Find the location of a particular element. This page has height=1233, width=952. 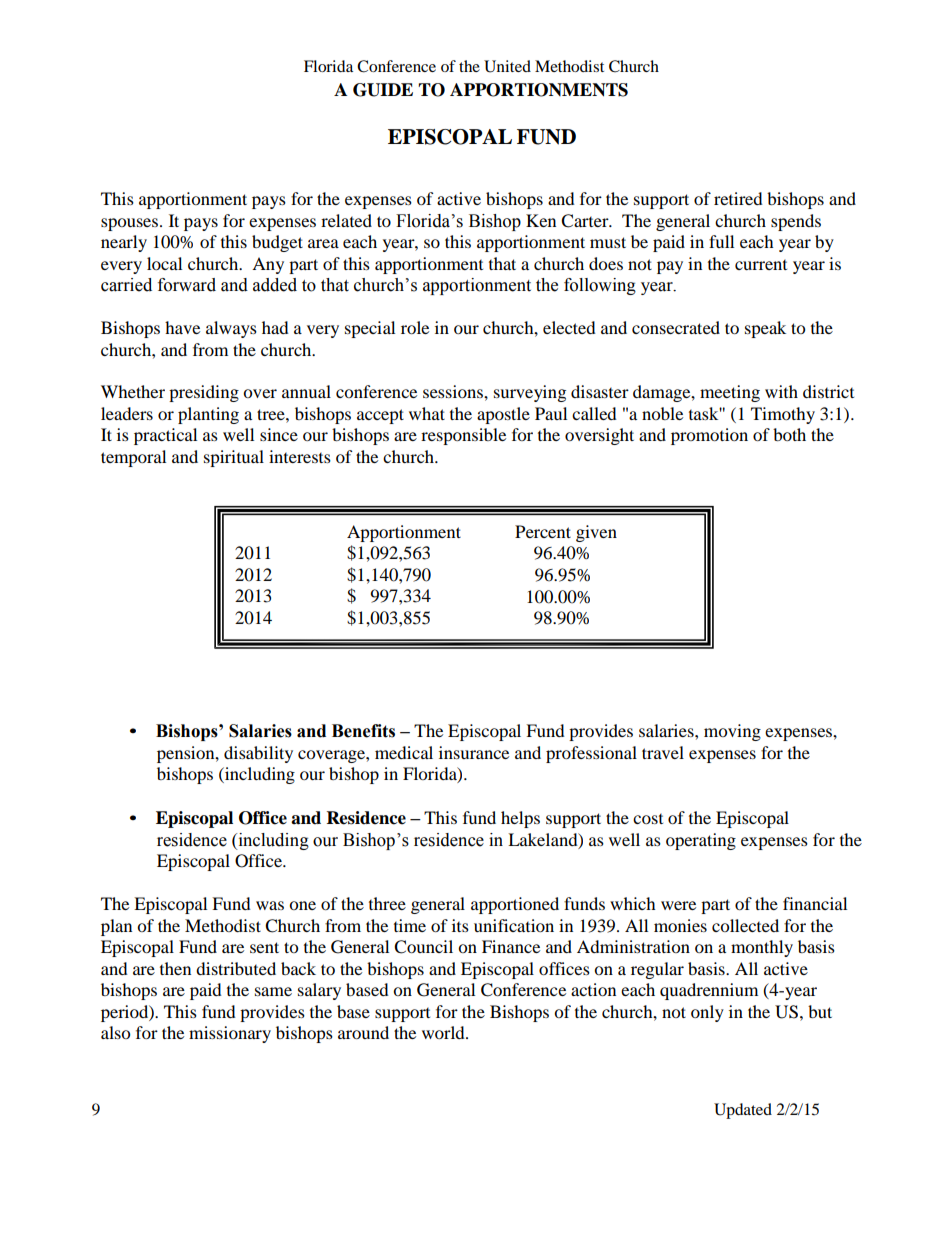

spiritual is located at coordinates (234, 458).
